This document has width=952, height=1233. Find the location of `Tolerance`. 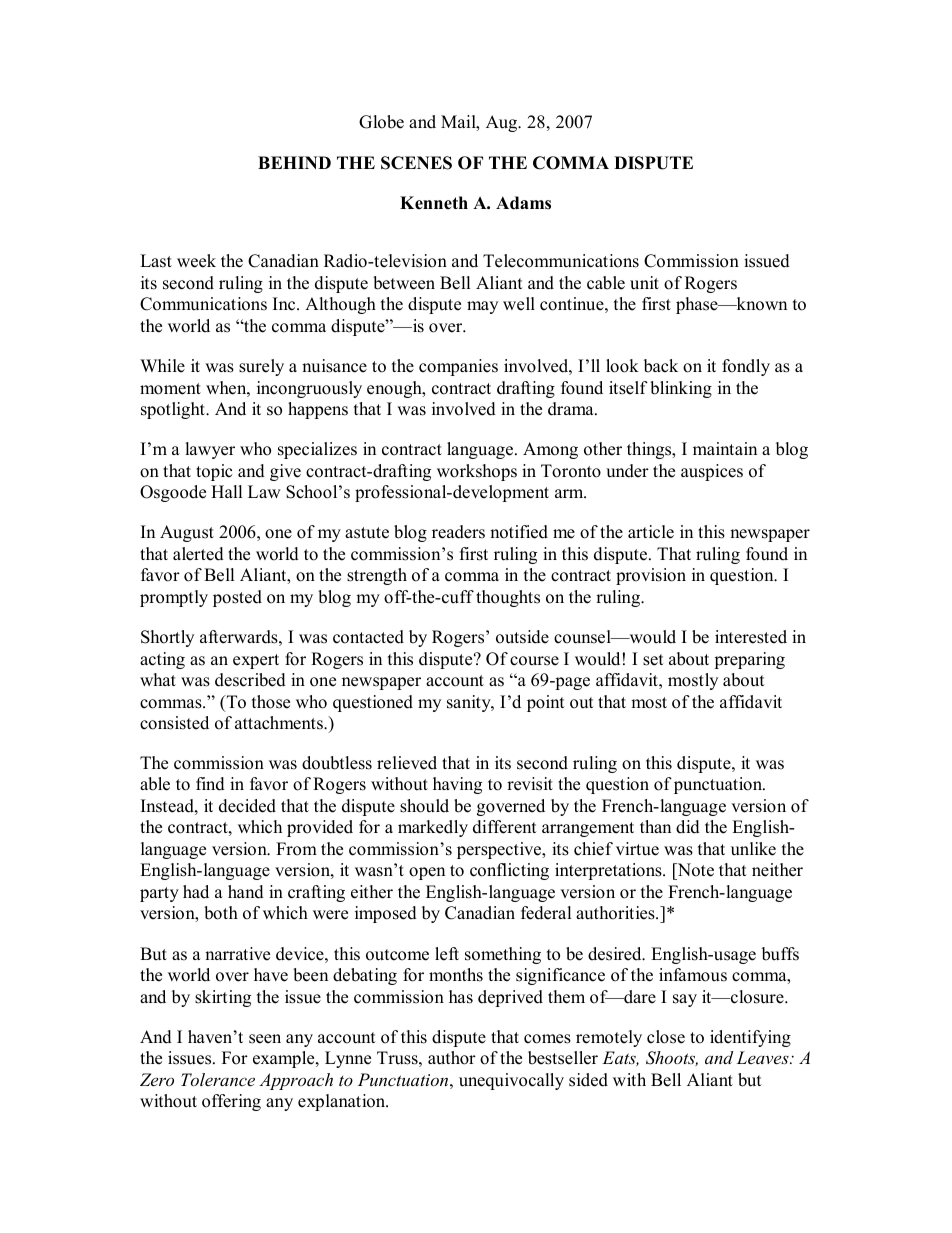

Tolerance is located at coordinates (218, 1079).
